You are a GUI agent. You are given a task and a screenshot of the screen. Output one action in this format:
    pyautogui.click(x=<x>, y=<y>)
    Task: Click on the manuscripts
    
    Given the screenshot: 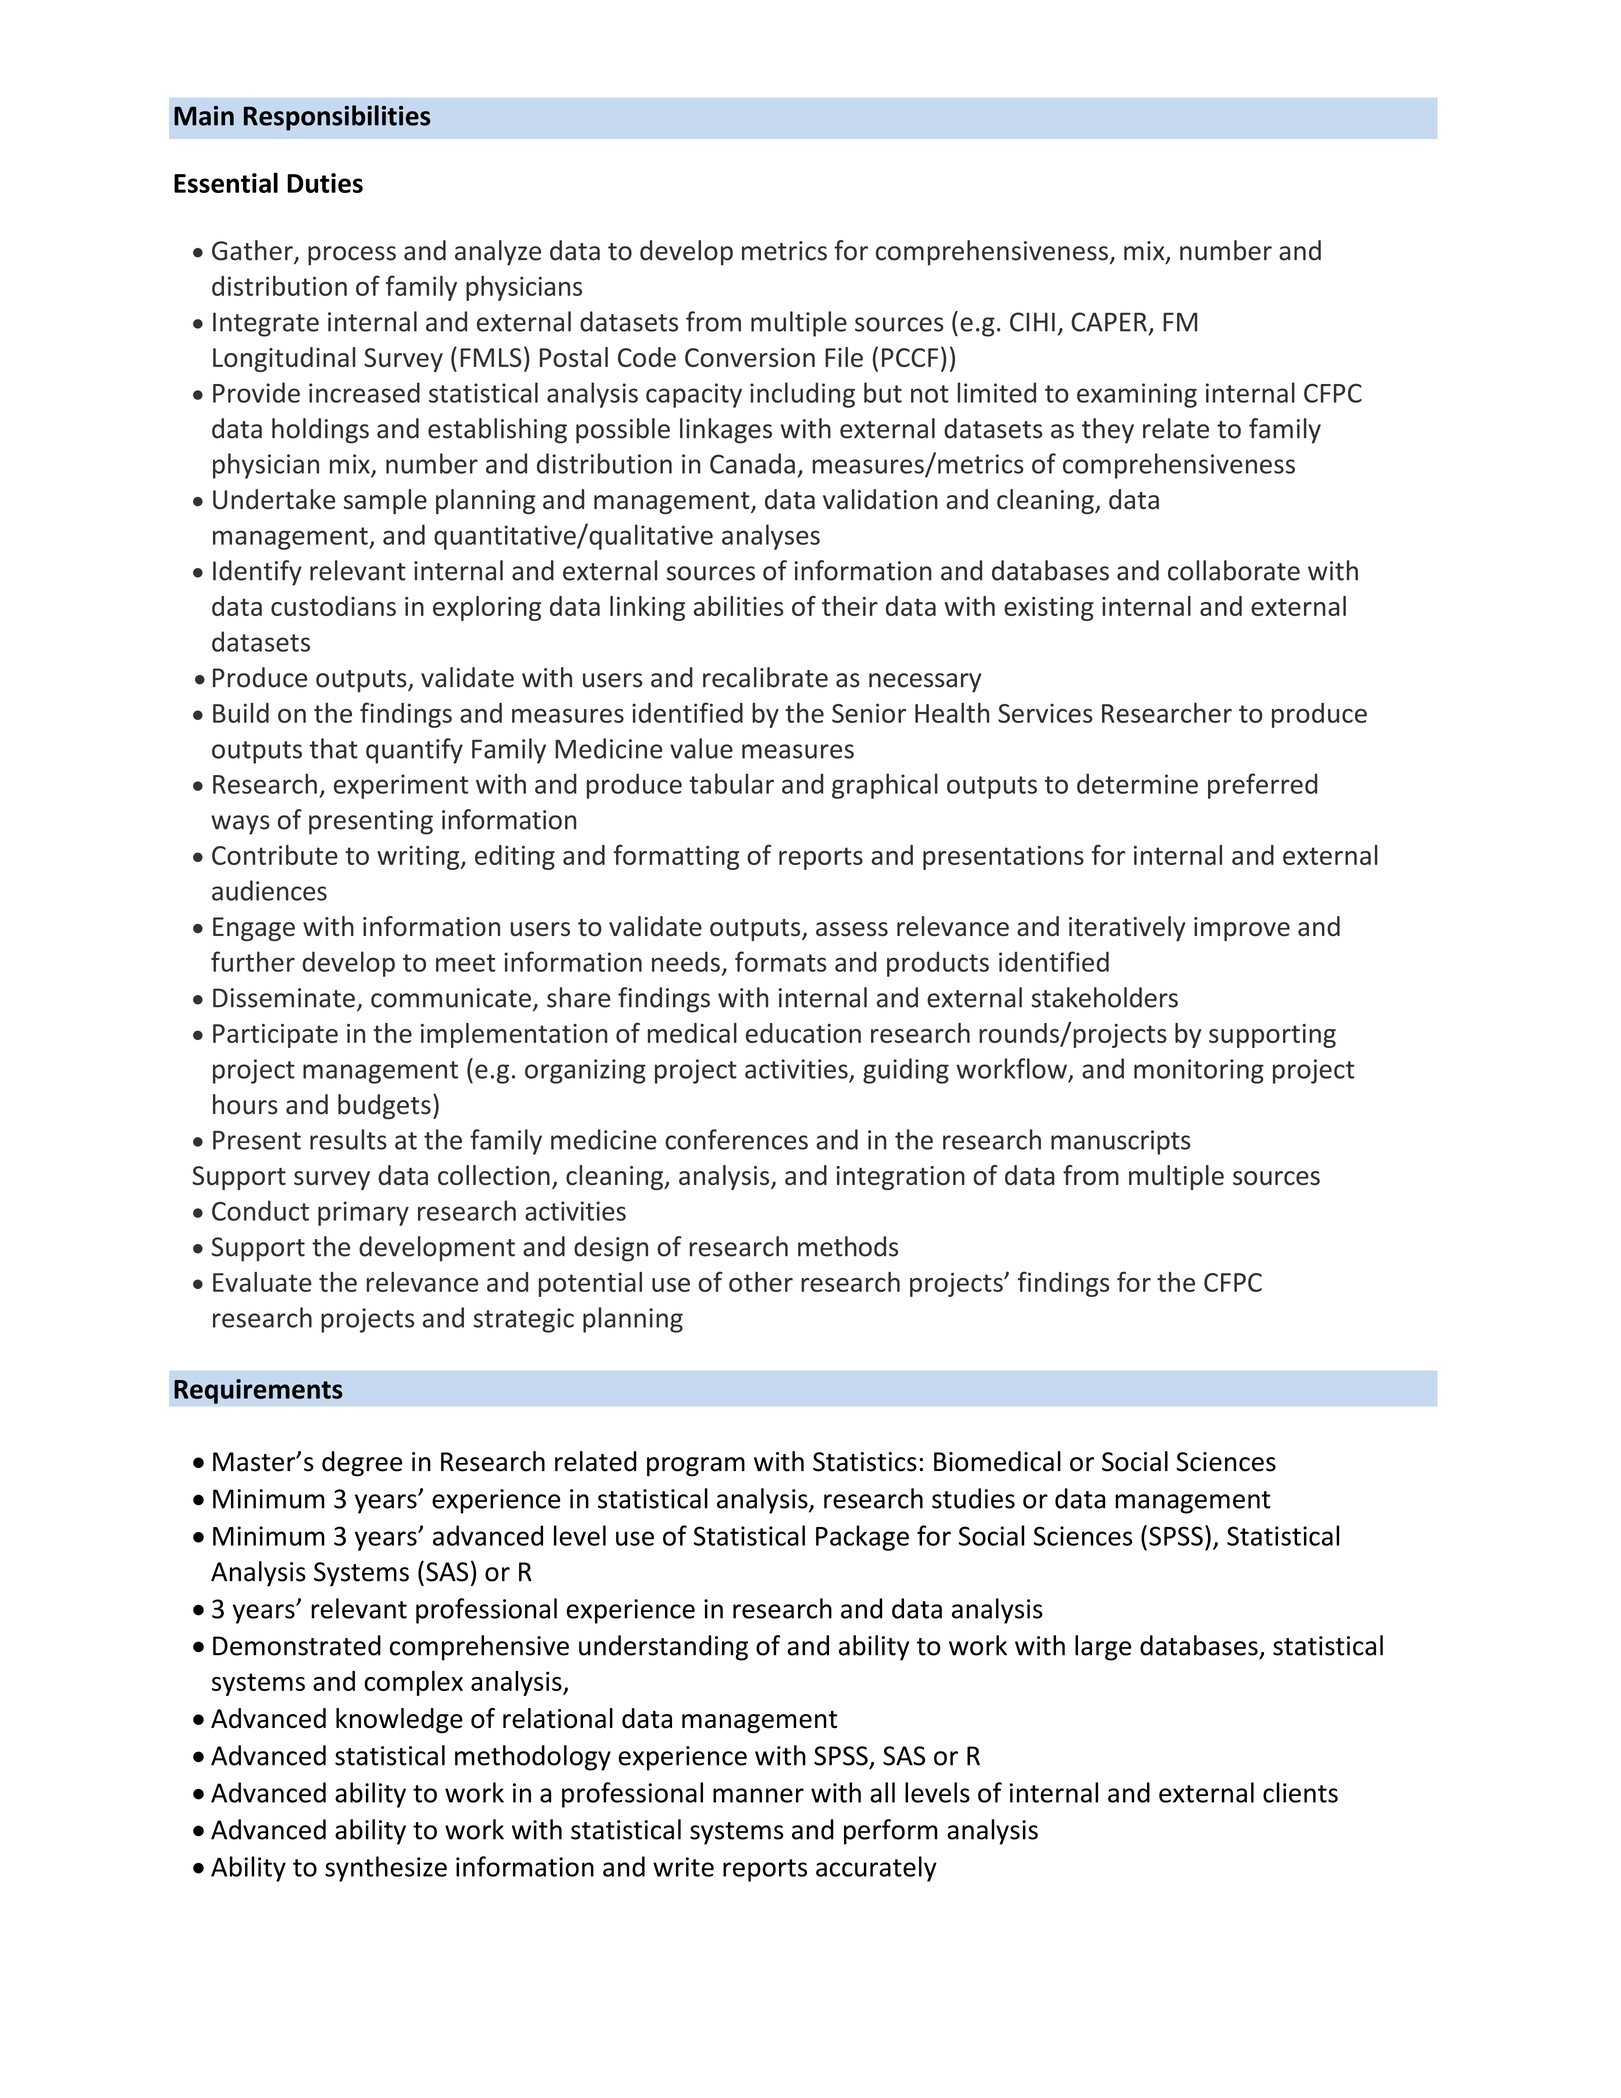 What is the action you would take?
    pyautogui.click(x=1121, y=1142)
